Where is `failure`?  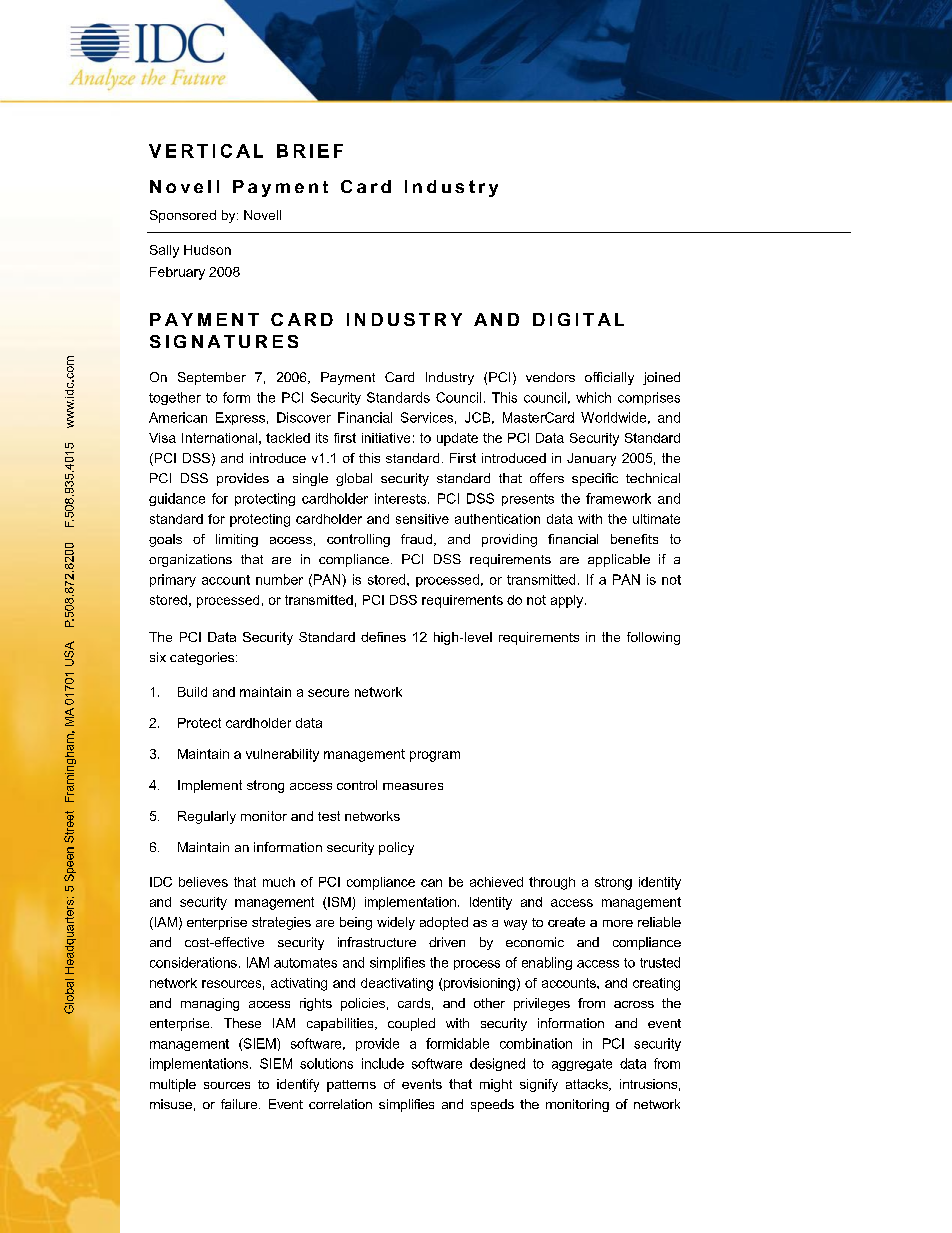 failure is located at coordinates (240, 1104).
